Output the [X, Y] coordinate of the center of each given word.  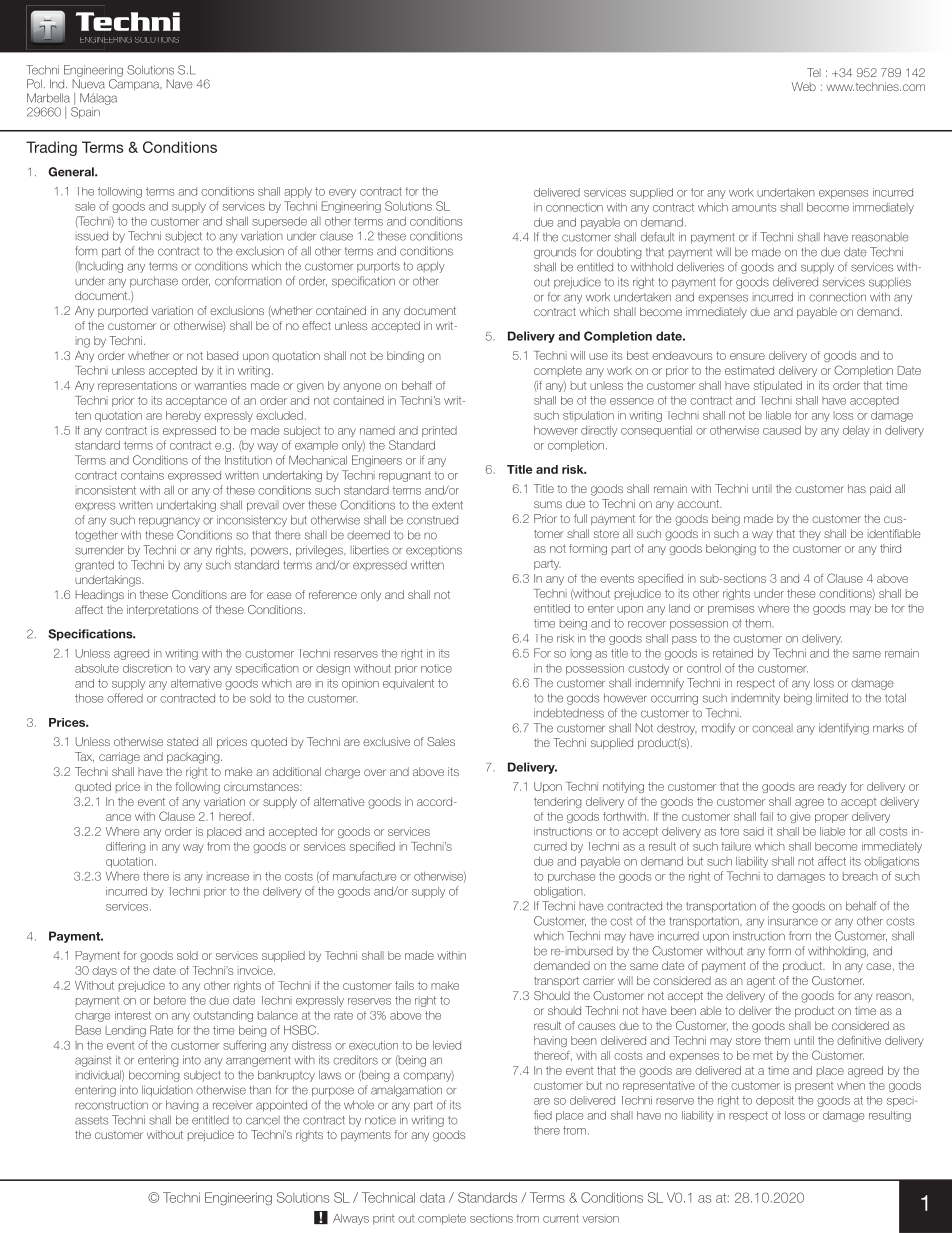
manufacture [364, 876]
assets [92, 1120]
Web [804, 86]
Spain [85, 113]
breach [860, 876]
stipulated [778, 386]
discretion [147, 668]
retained [733, 653]
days [104, 971]
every [342, 193]
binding [405, 357]
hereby [183, 416]
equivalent [408, 684]
